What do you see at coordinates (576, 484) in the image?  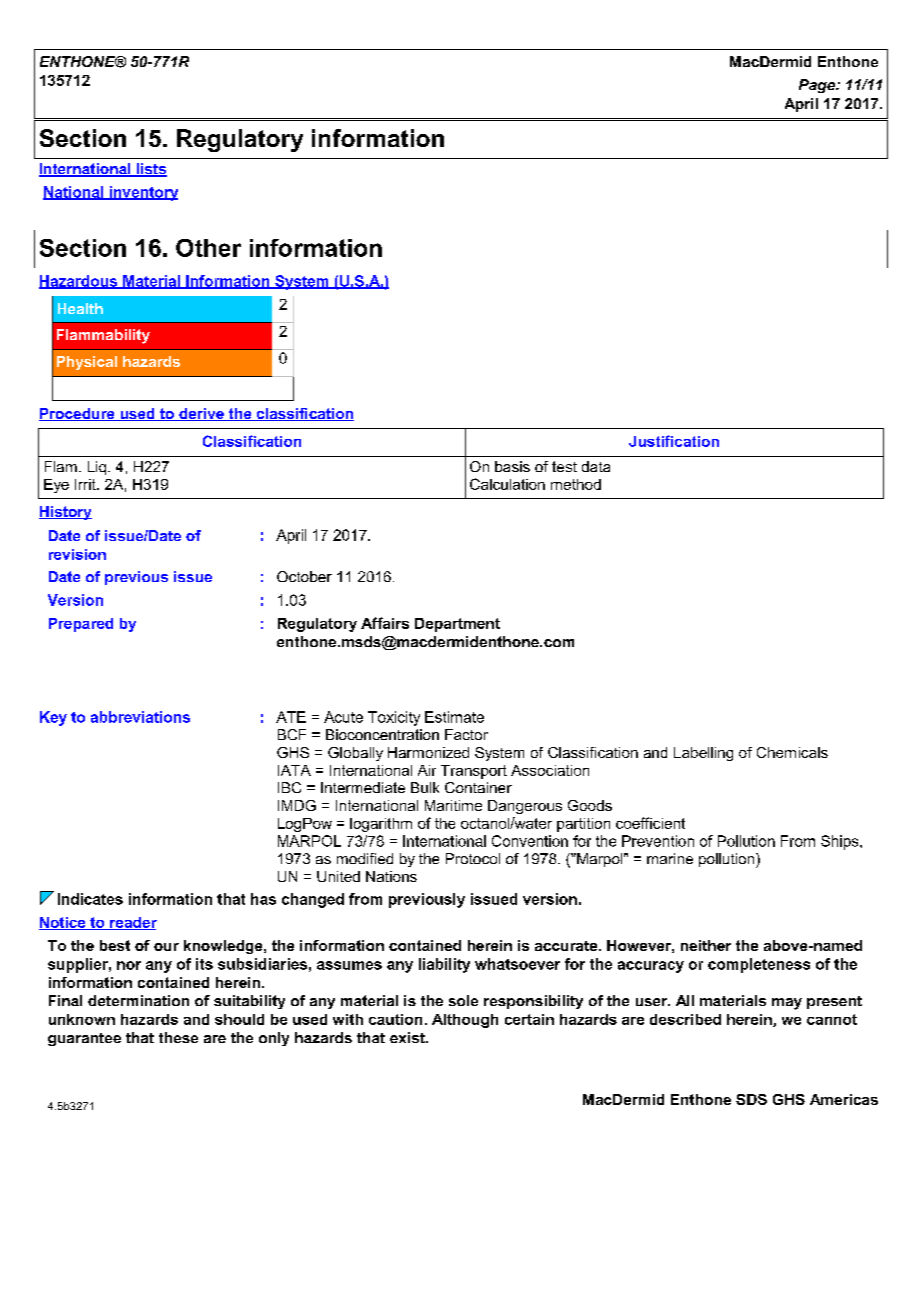 I see `method` at bounding box center [576, 484].
